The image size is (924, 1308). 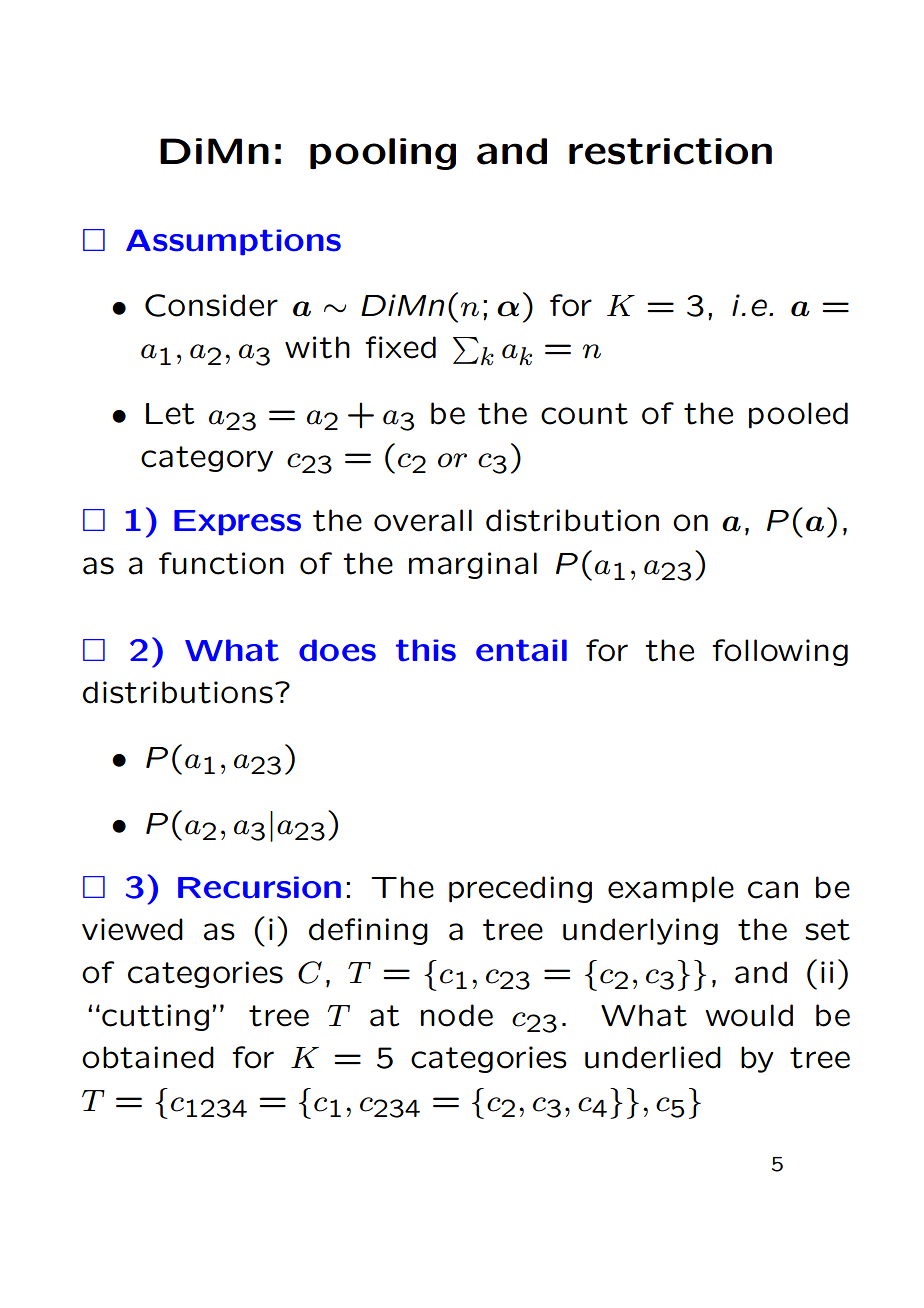 What do you see at coordinates (221, 563) in the document?
I see `function` at bounding box center [221, 563].
